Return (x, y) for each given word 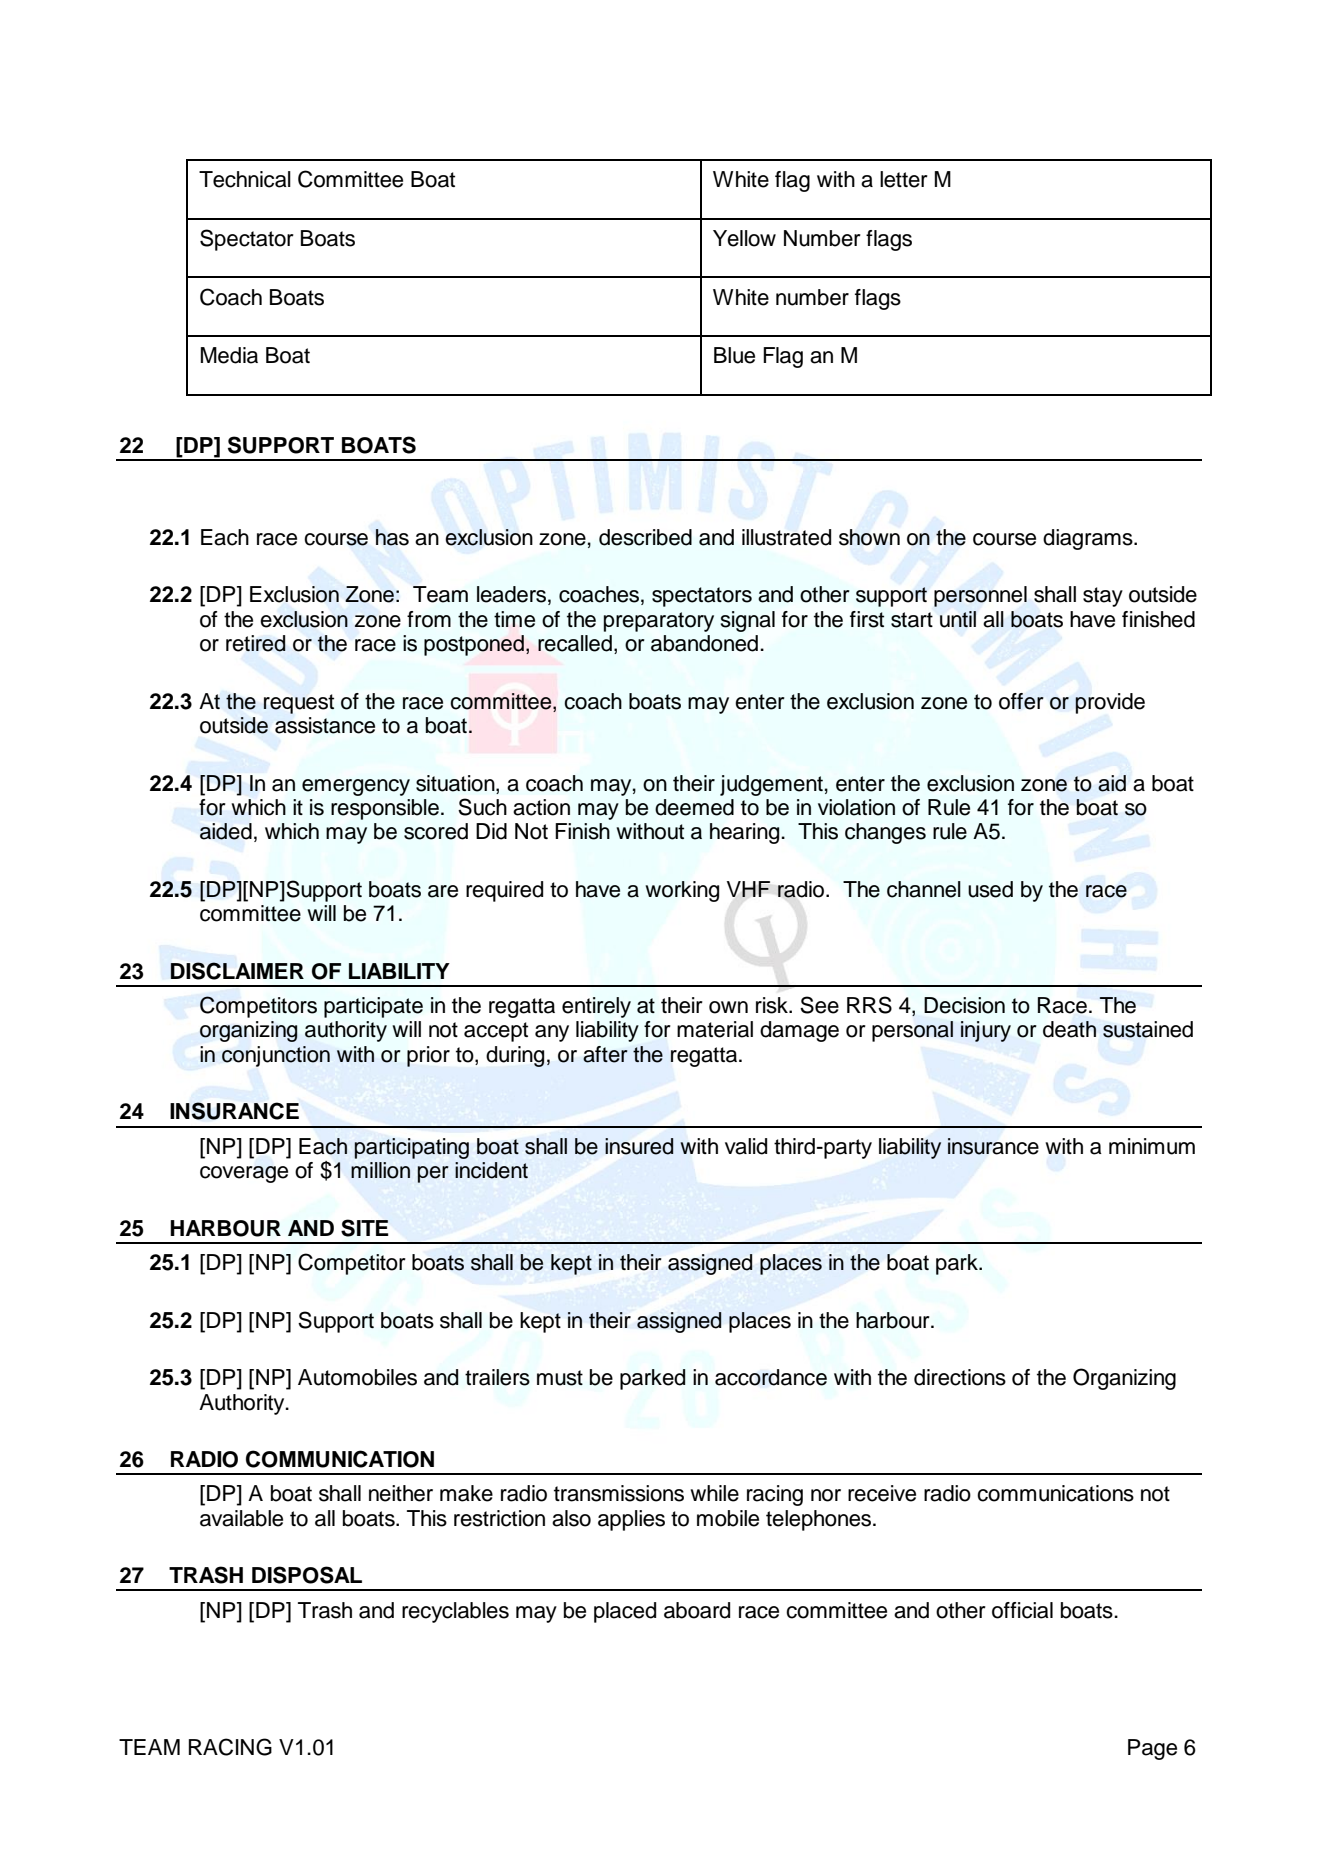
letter (904, 179)
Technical (245, 179)
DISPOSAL (307, 1575)
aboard (697, 1610)
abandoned (704, 643)
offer (1021, 701)
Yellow (744, 238)
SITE (365, 1228)
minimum (1152, 1146)
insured (639, 1146)
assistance (325, 725)
